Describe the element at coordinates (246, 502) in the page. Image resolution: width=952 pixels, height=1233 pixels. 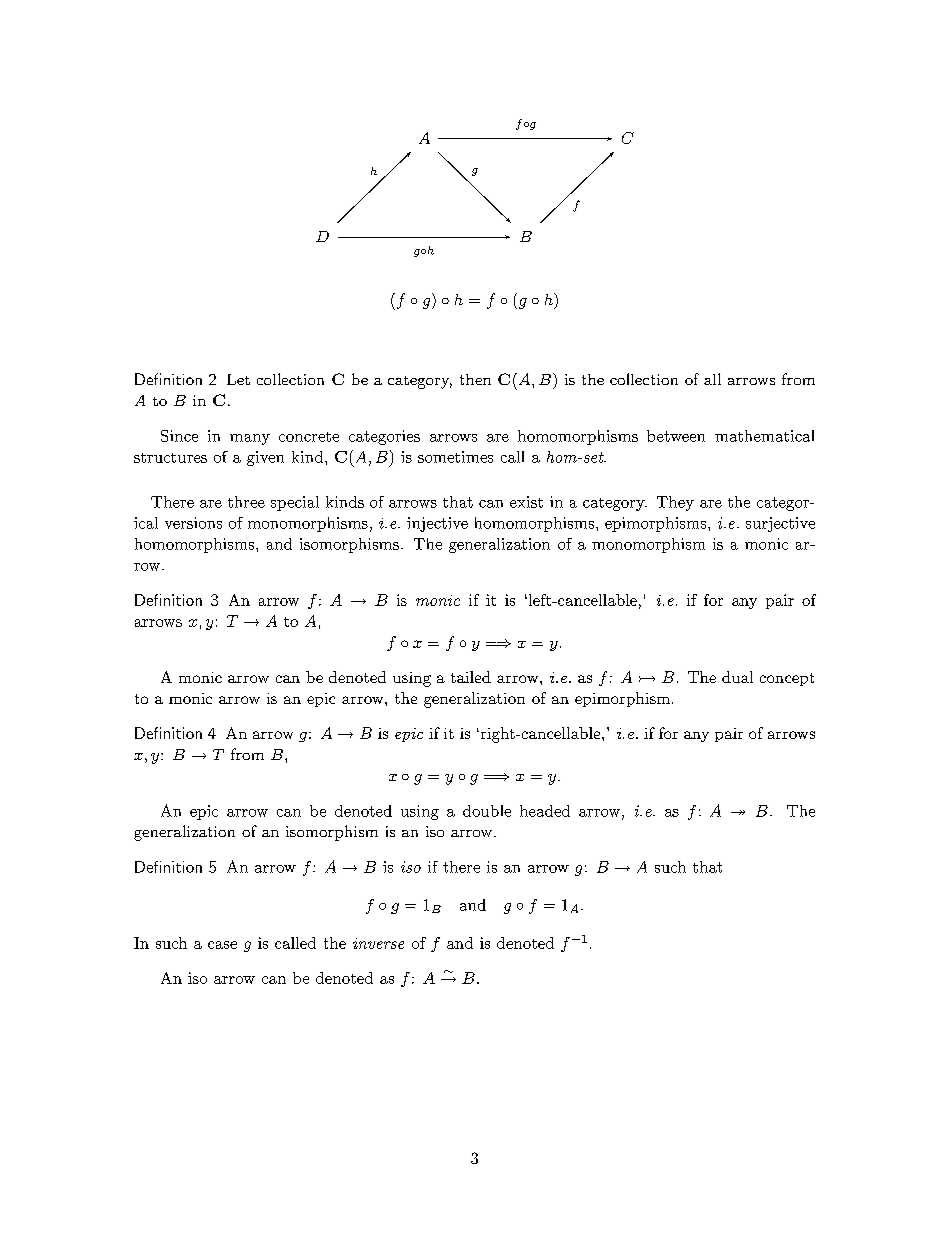
I see `three` at that location.
